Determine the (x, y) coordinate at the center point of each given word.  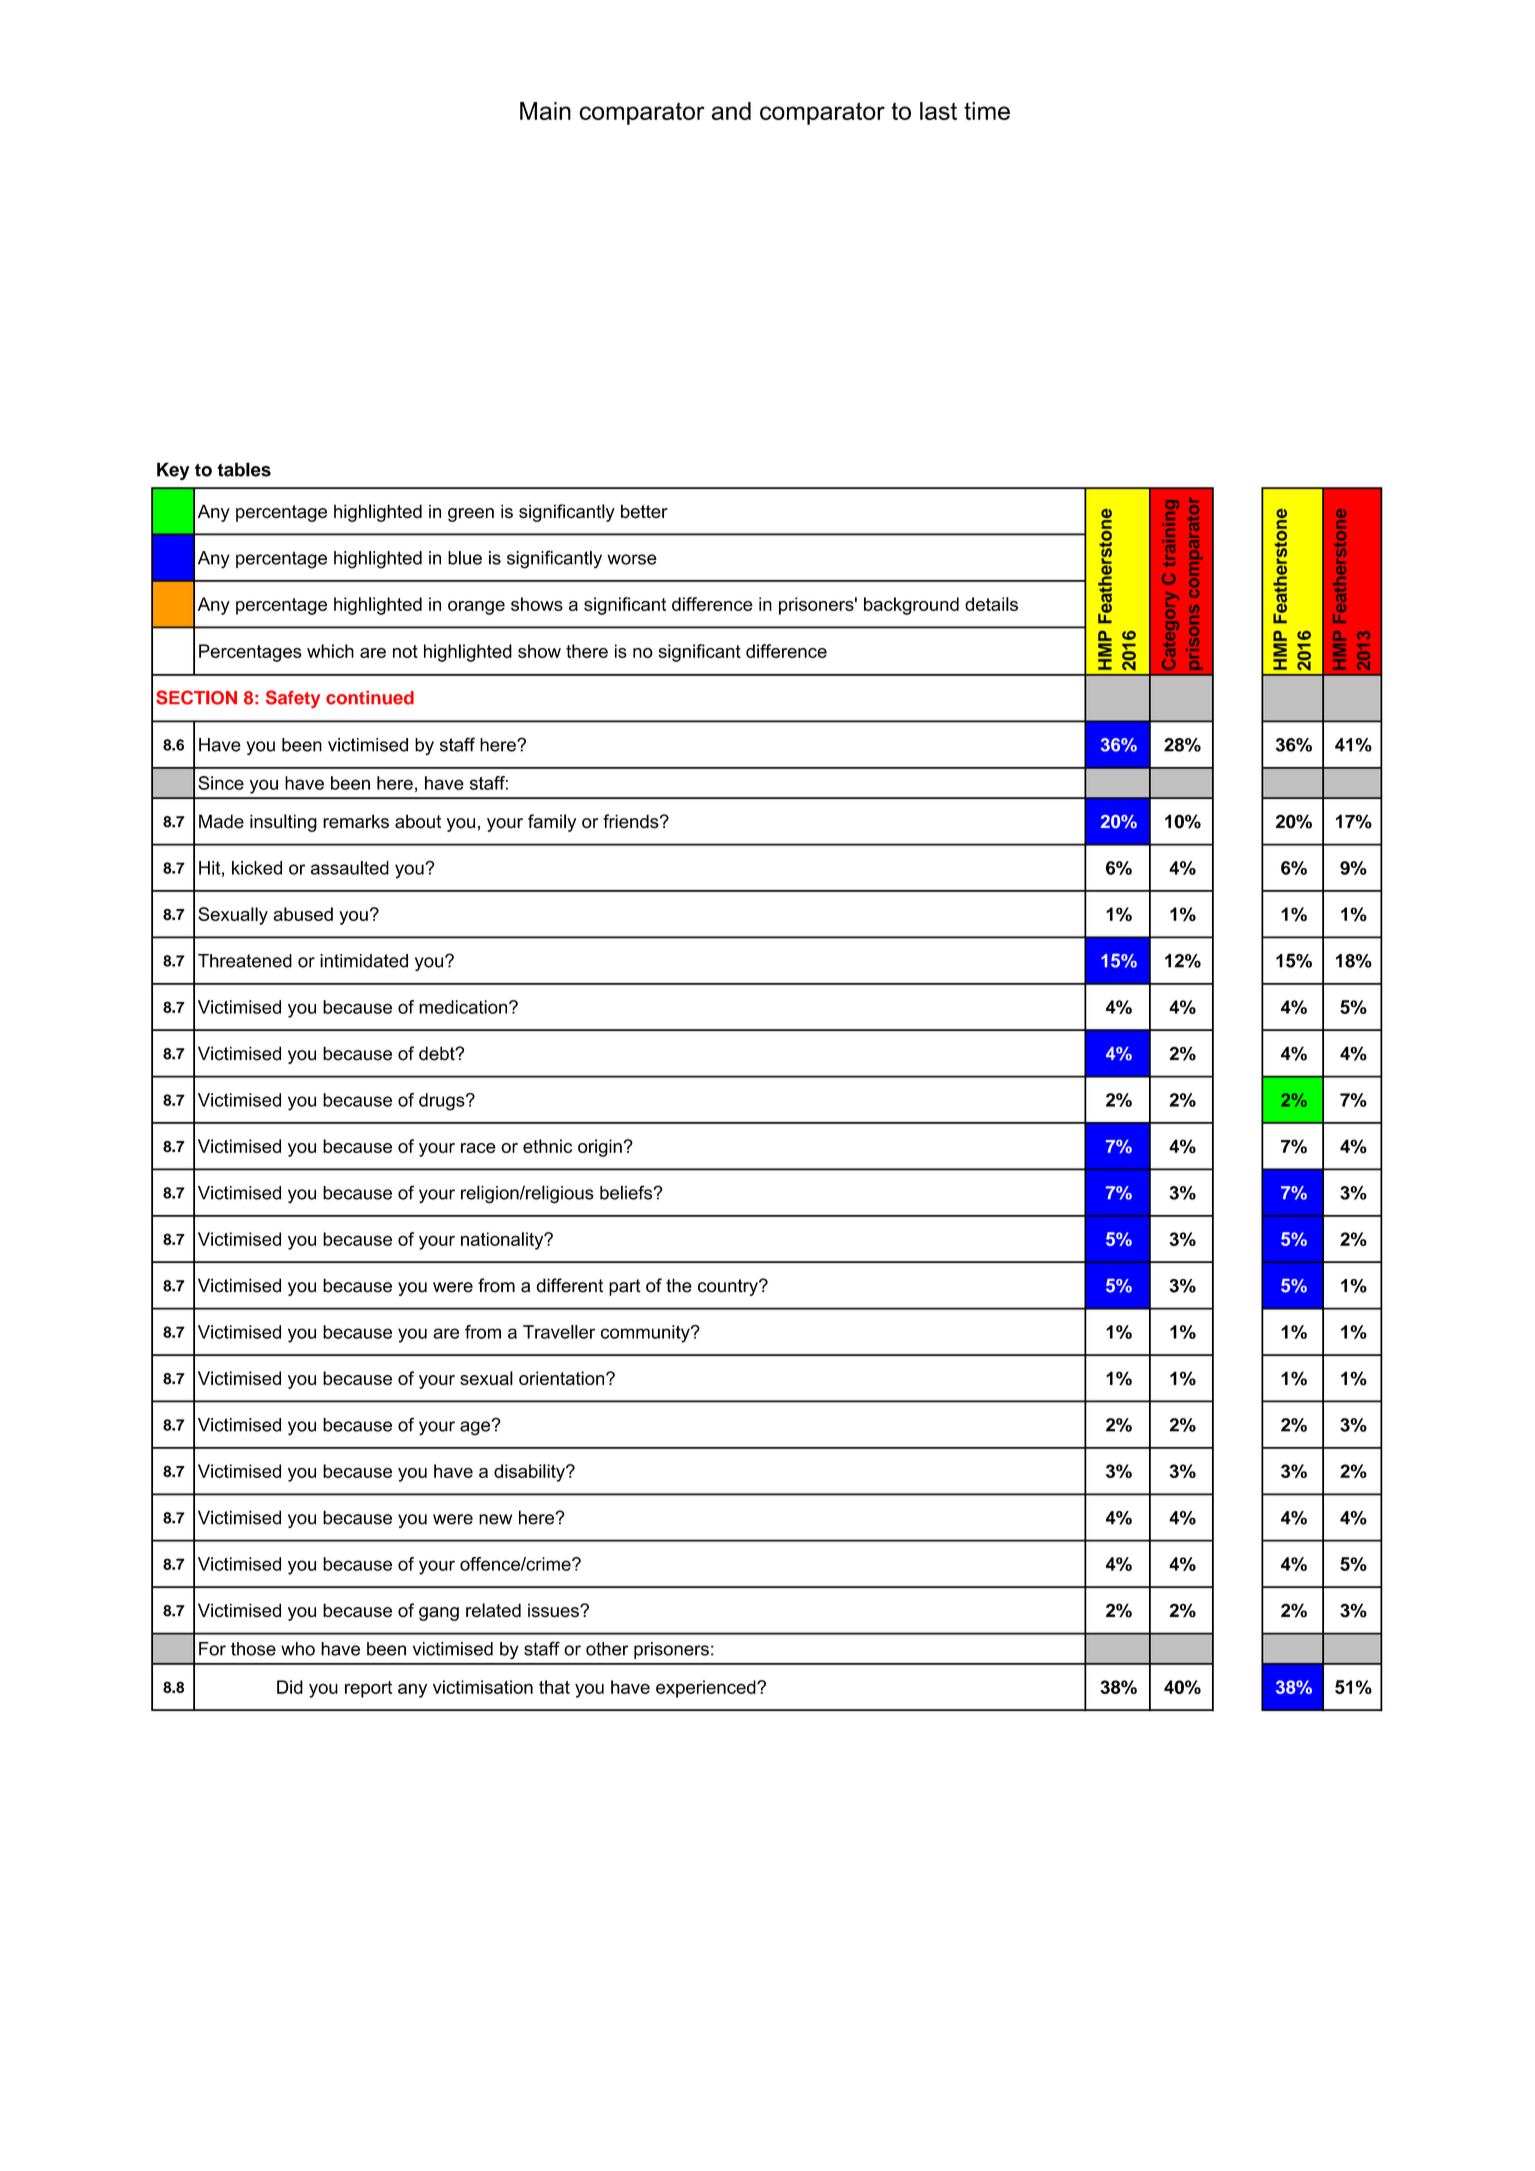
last (938, 111)
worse (632, 559)
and (731, 111)
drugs (443, 1102)
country (729, 1287)
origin (600, 1148)
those (253, 1649)
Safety (293, 699)
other (607, 1649)
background (911, 606)
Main (545, 111)
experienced (707, 1689)
